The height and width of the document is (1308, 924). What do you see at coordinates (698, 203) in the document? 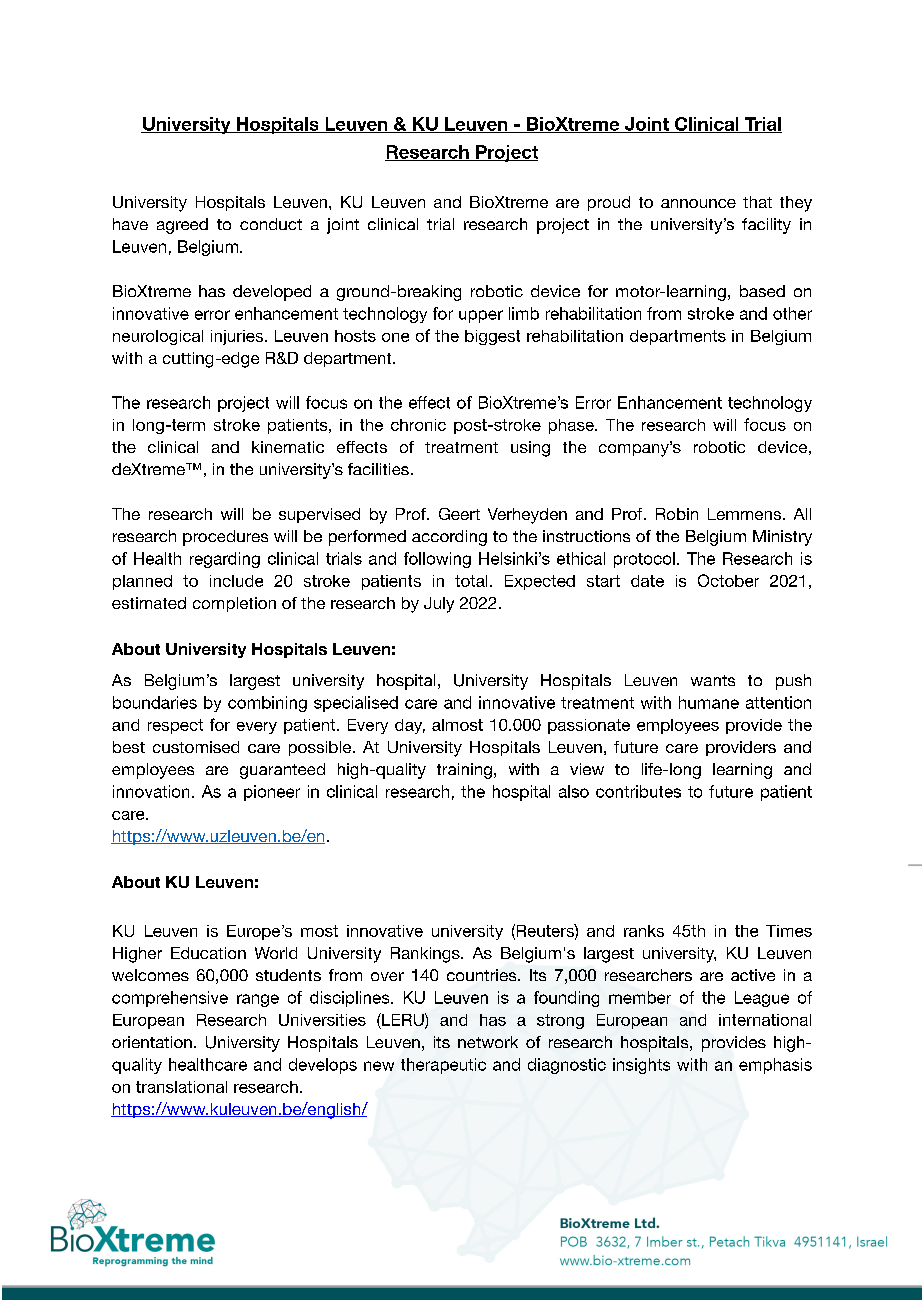
I see `announce` at bounding box center [698, 203].
